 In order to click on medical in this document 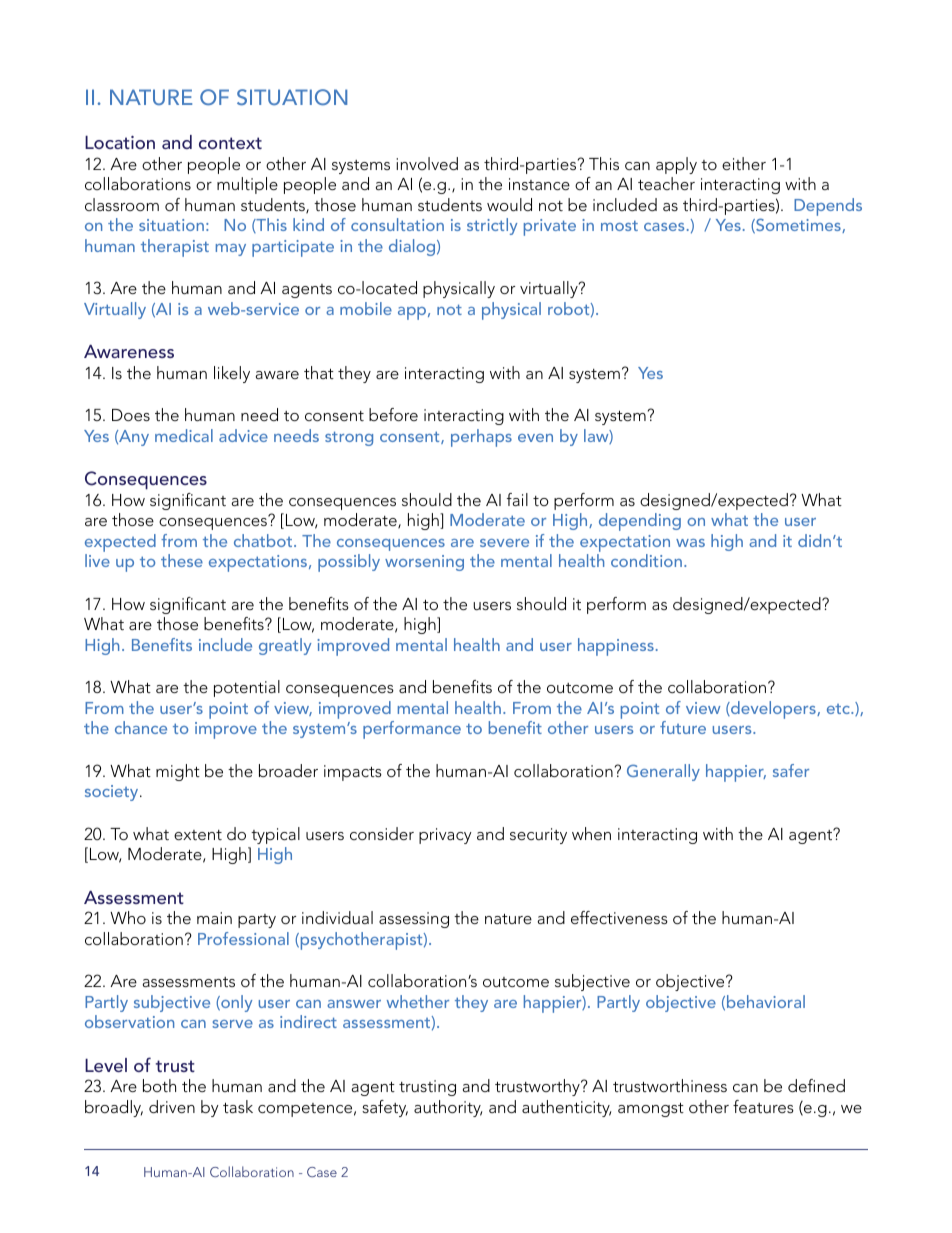, I will do `click(184, 435)`.
